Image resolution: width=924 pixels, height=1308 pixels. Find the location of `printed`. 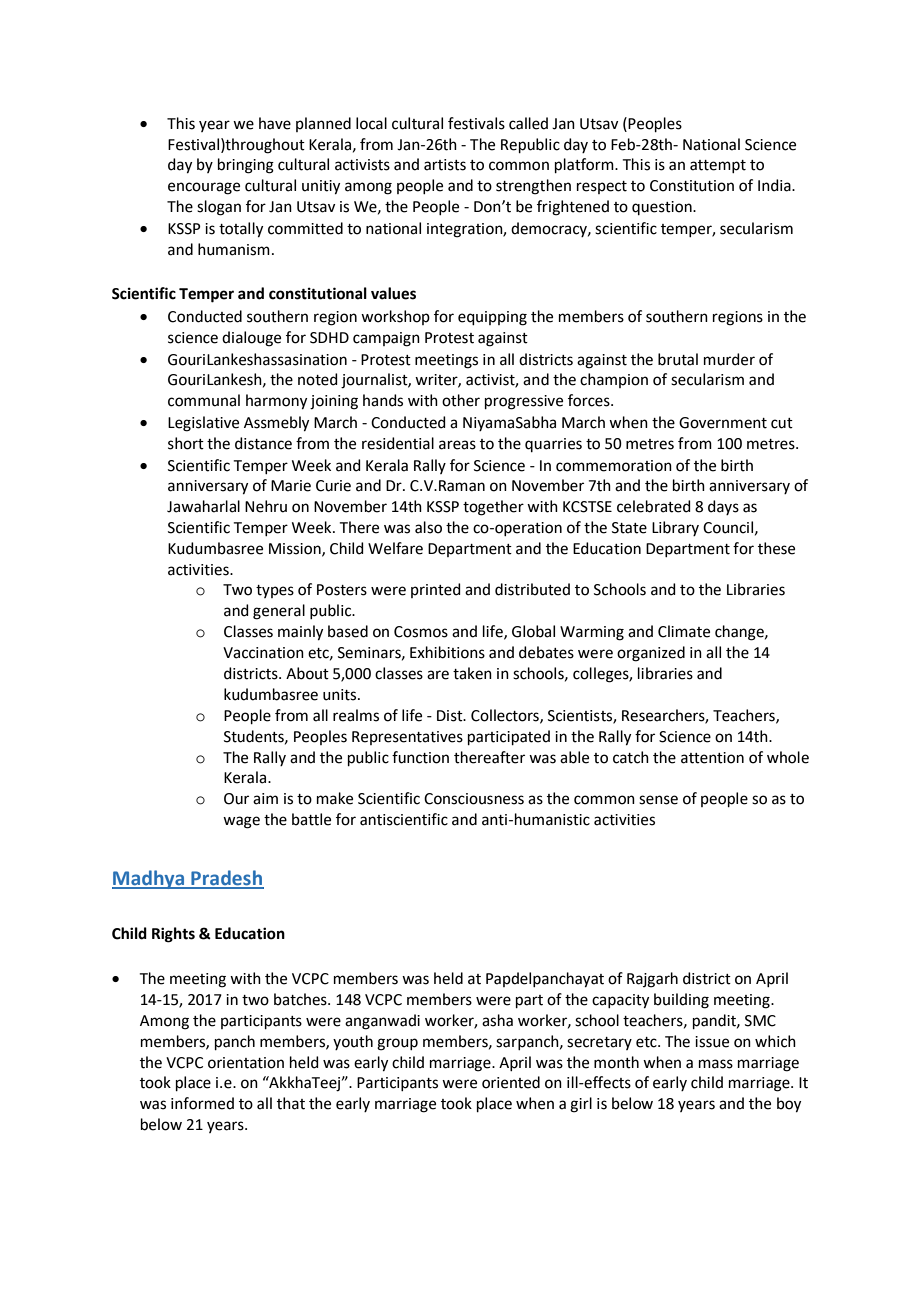

printed is located at coordinates (436, 590).
